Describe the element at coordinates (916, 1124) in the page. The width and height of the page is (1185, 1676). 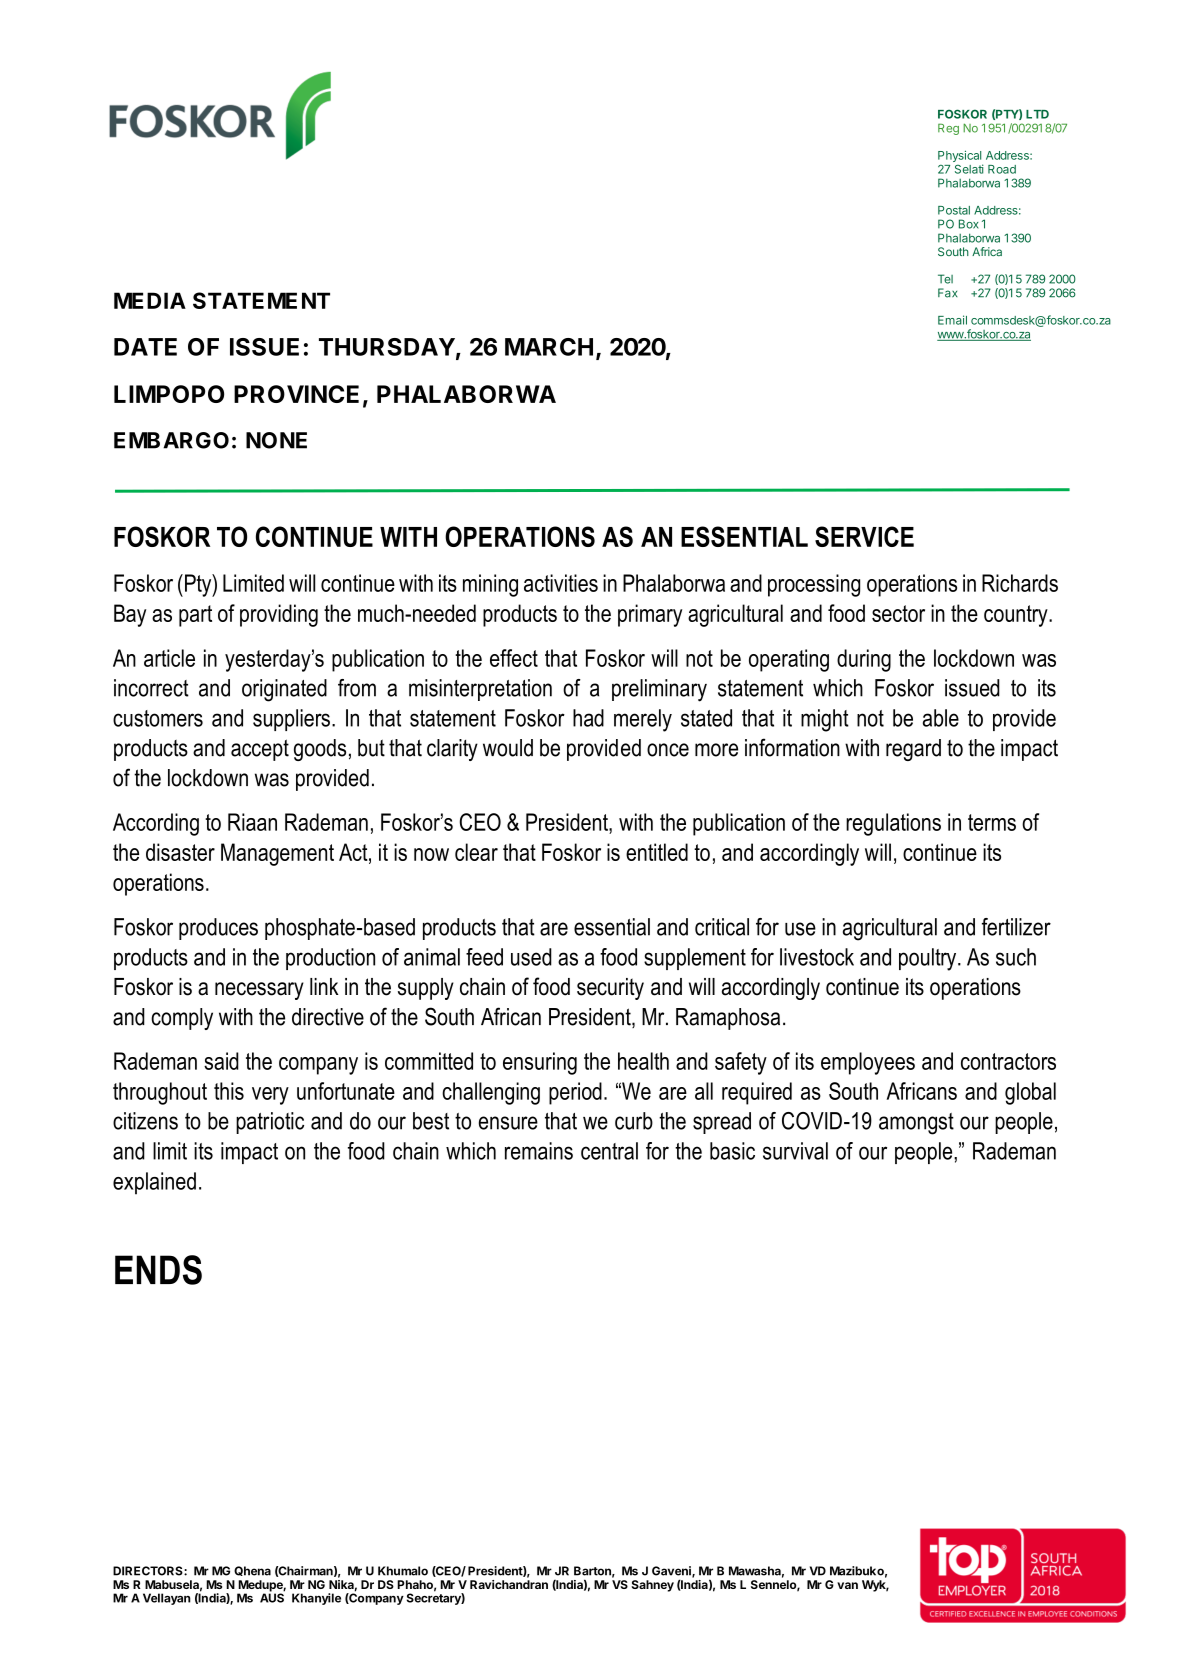
I see `amongst` at that location.
